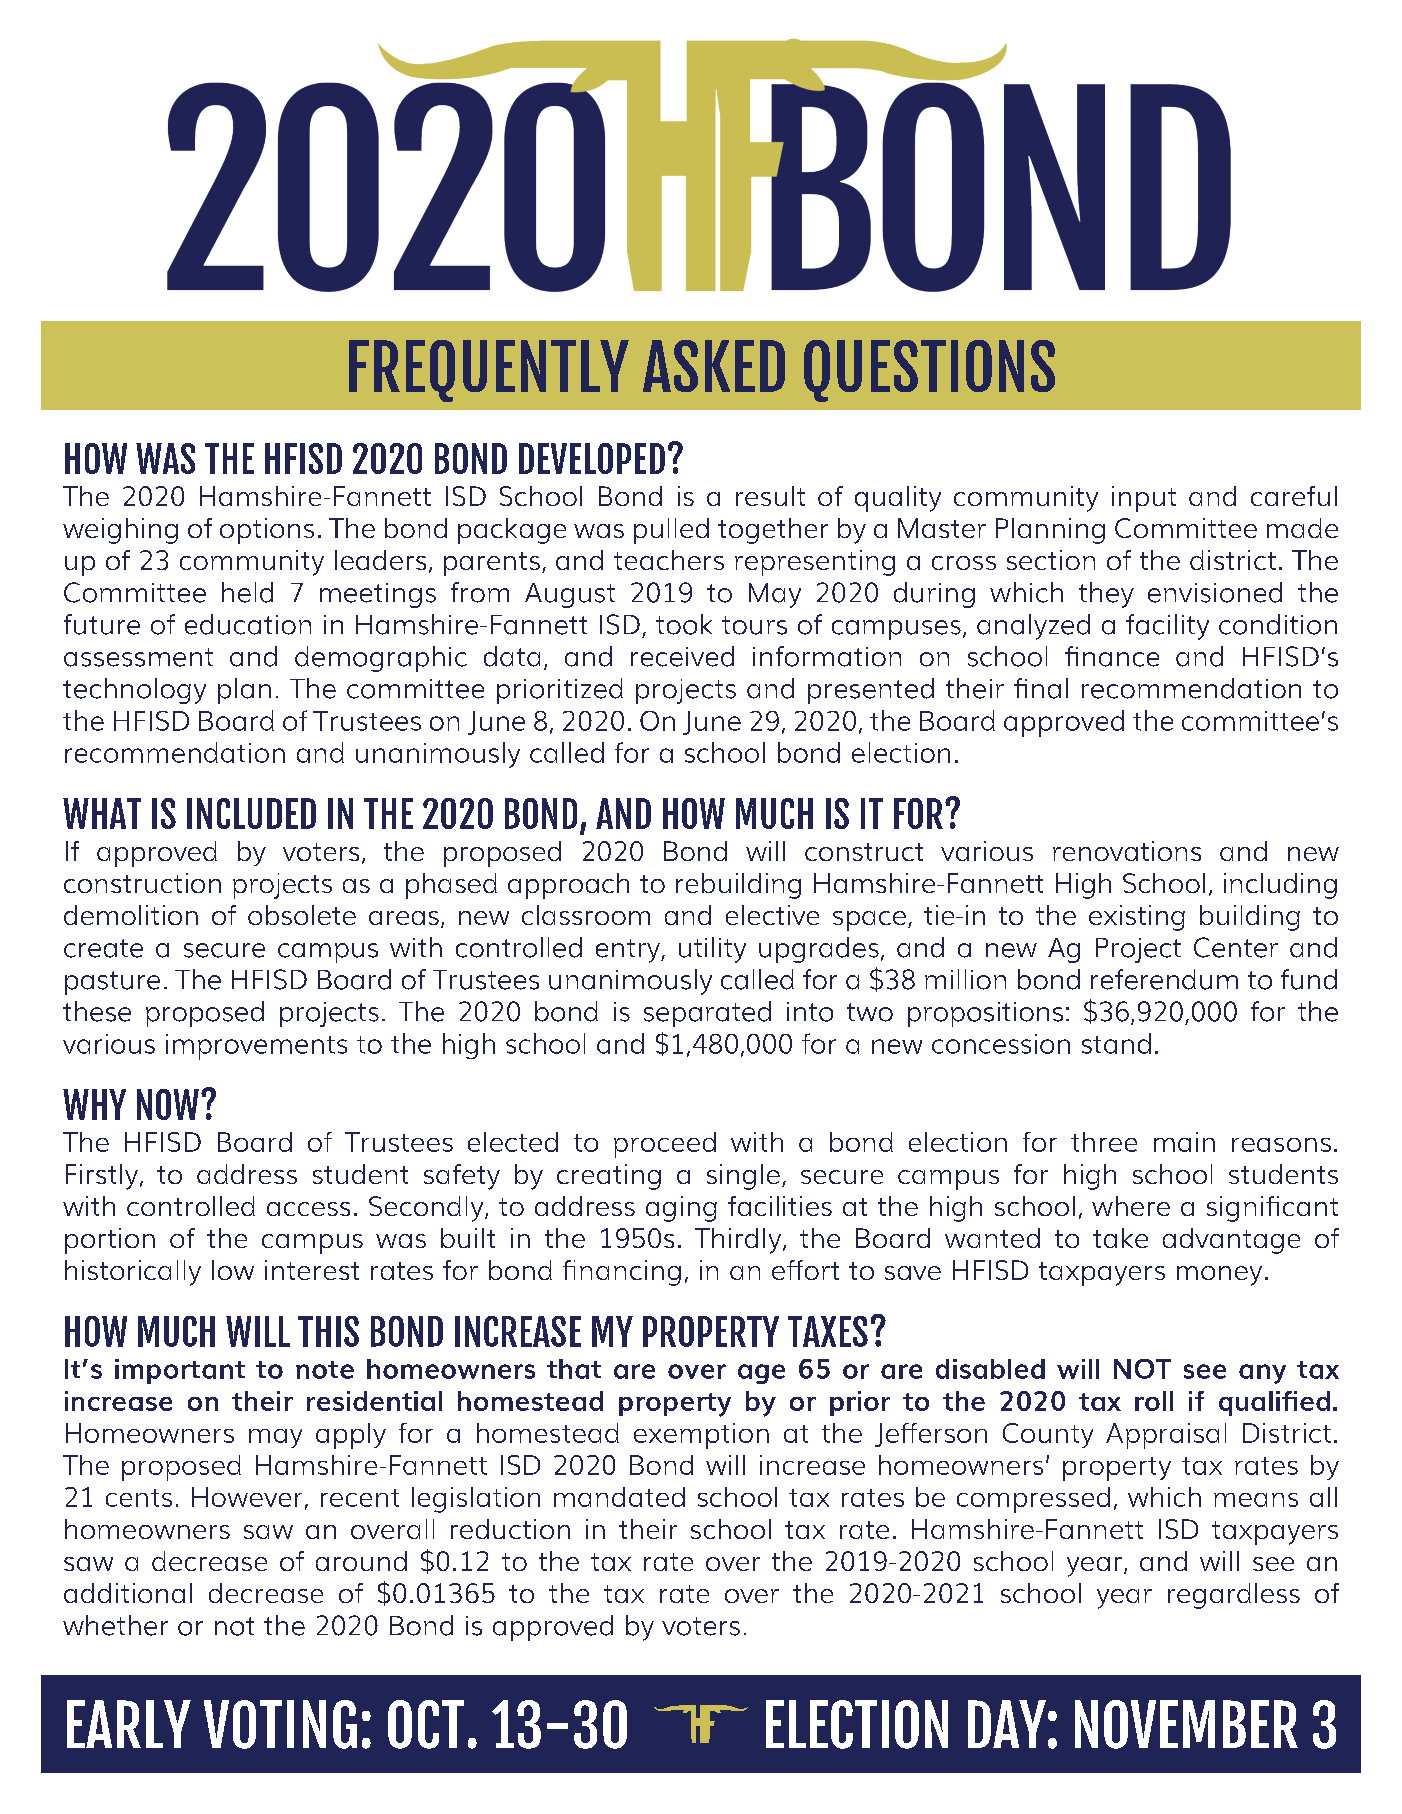 The height and width of the screenshot is (1814, 1402). Describe the element at coordinates (256, 1047) in the screenshot. I see `improvements` at that location.
